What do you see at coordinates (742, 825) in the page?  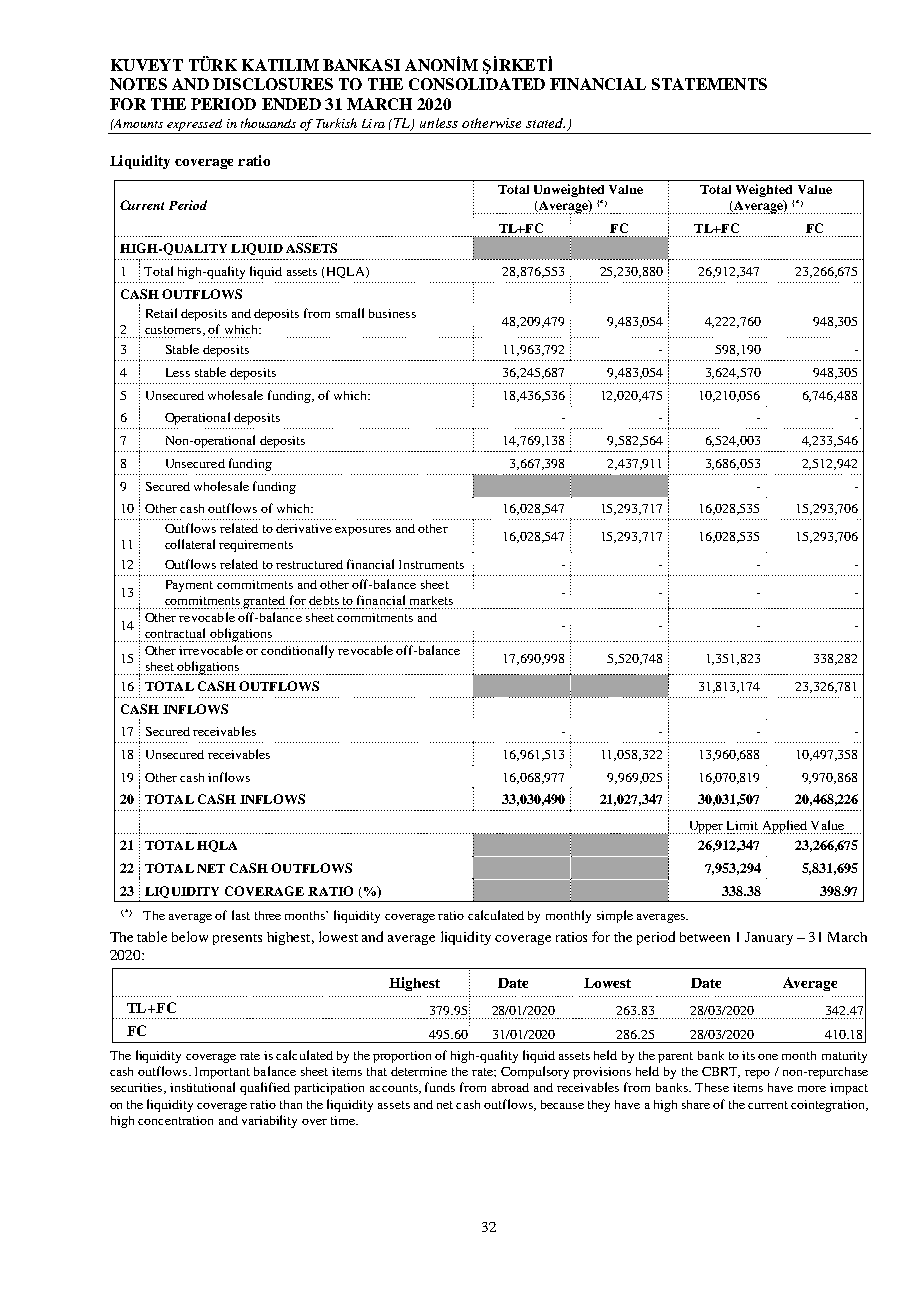 I see `Limit` at bounding box center [742, 825].
